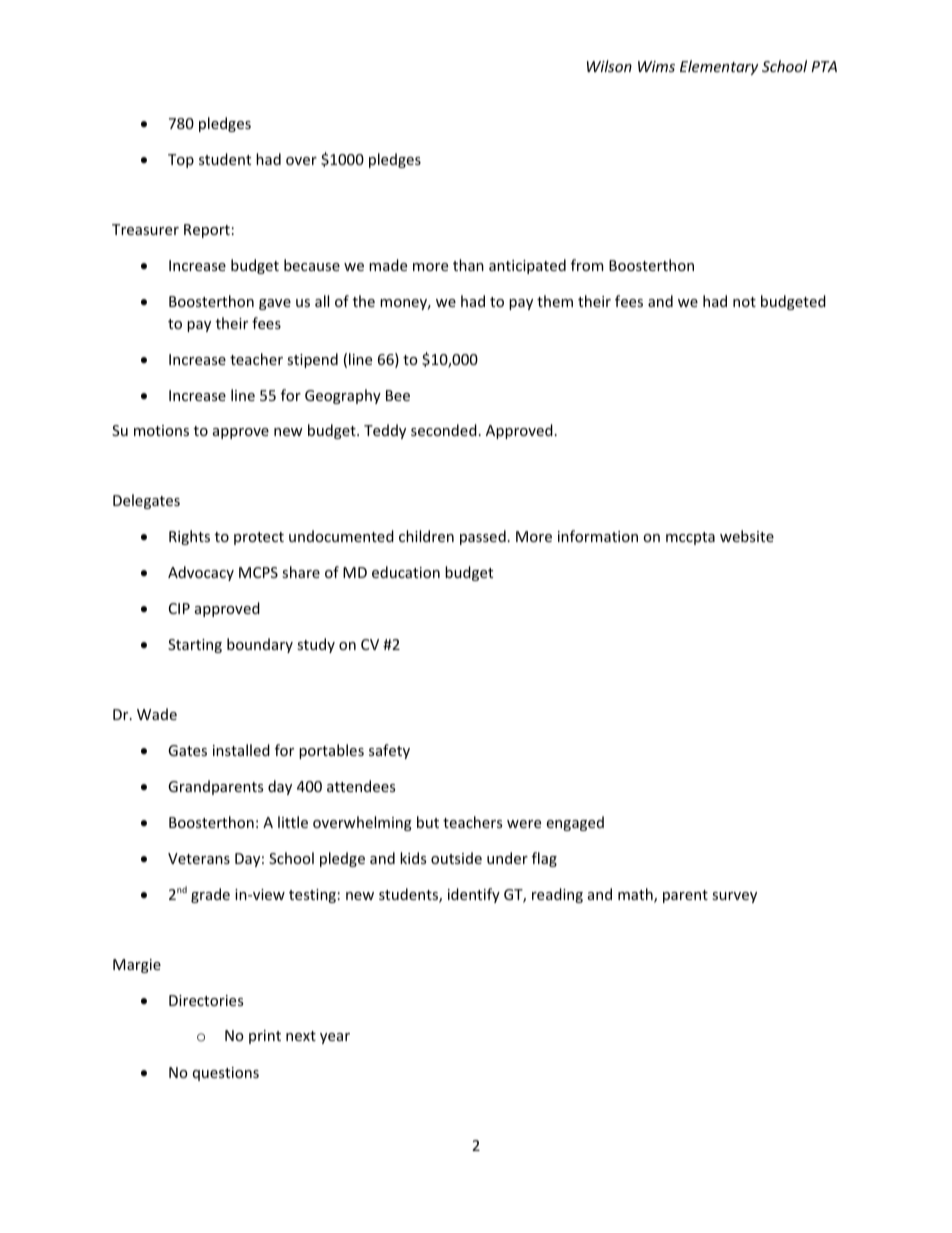 Image resolution: width=952 pixels, height=1233 pixels. I want to click on year, so click(335, 1038).
